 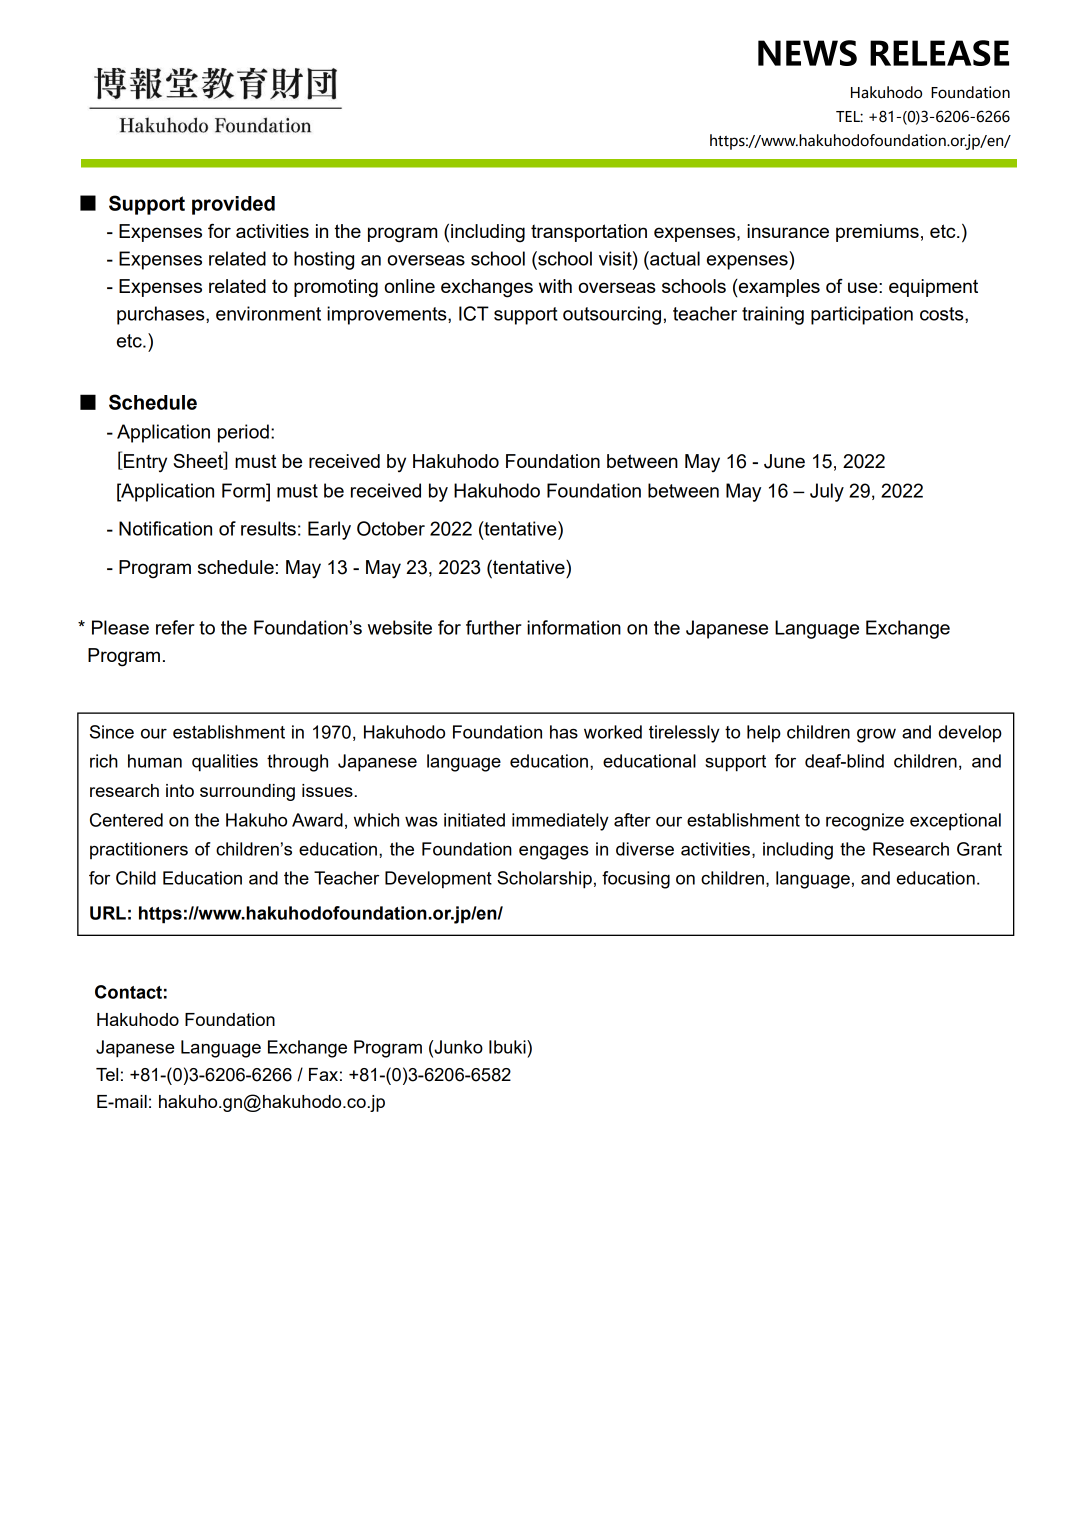 What do you see at coordinates (589, 233) in the document?
I see `transportation` at bounding box center [589, 233].
